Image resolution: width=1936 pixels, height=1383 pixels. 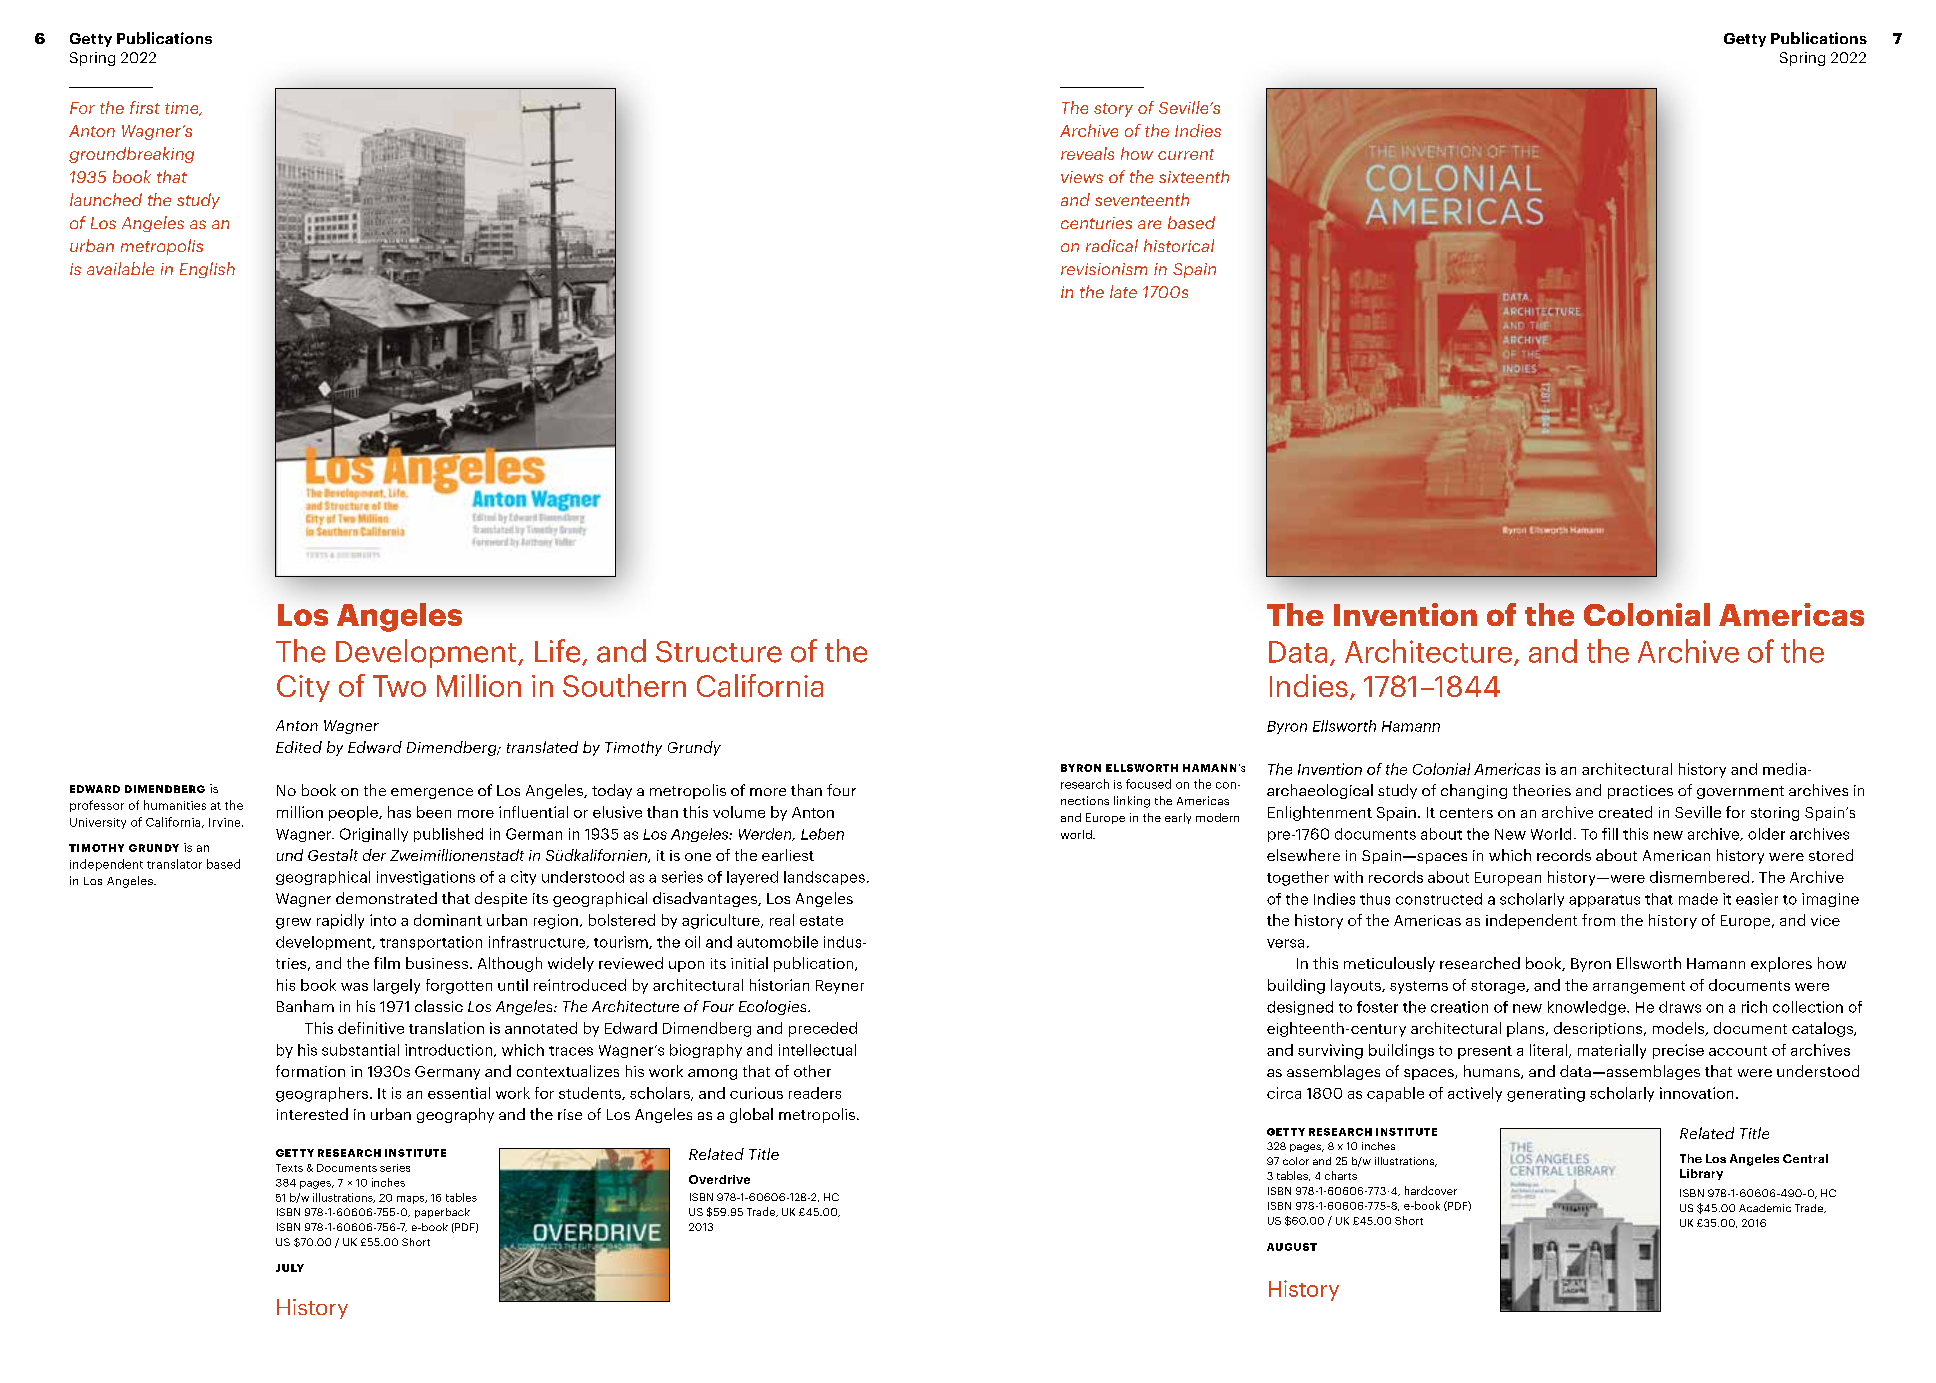 What do you see at coordinates (399, 686) in the screenshot?
I see `Two` at bounding box center [399, 686].
